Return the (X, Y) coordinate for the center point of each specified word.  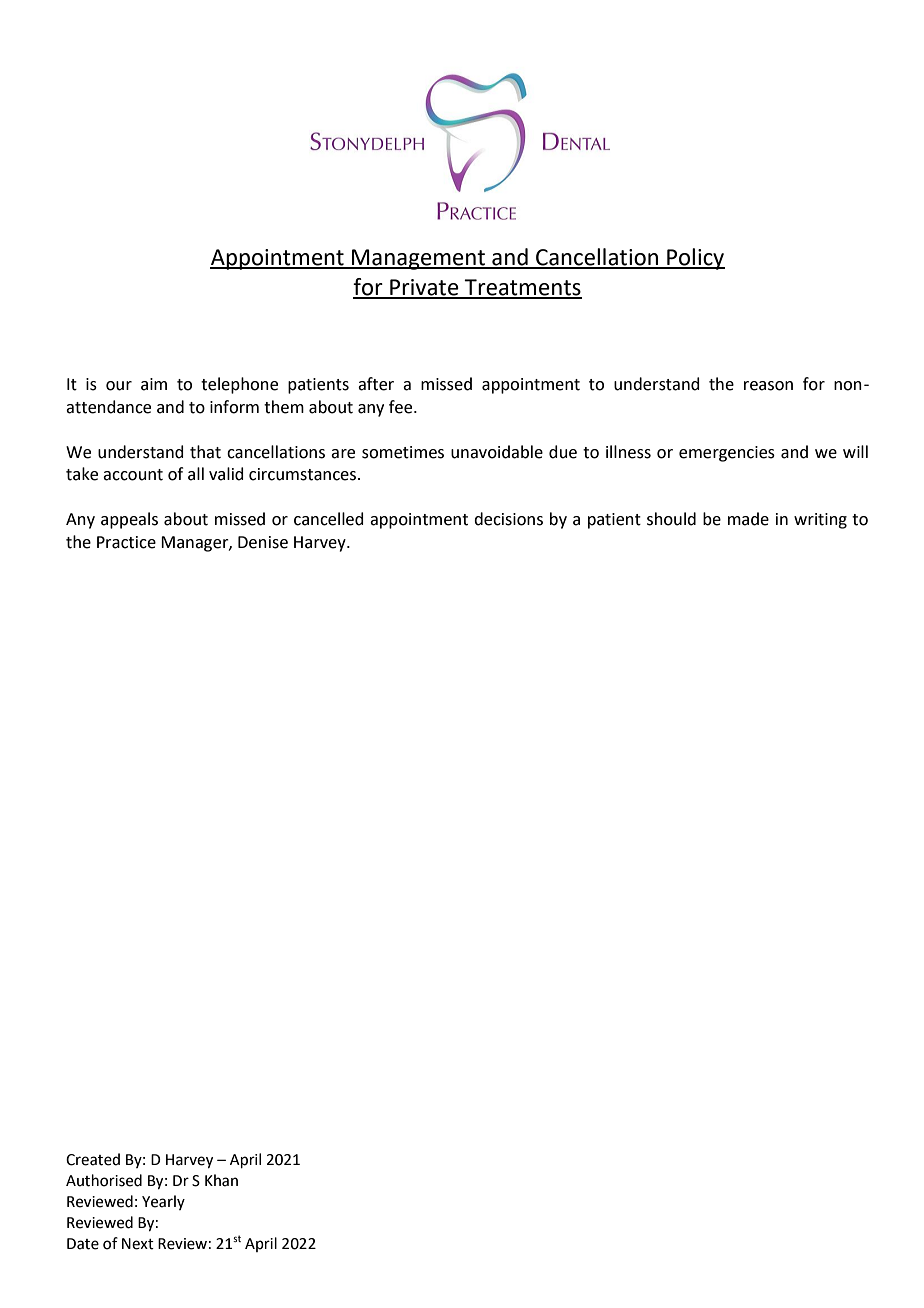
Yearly (163, 1202)
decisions (508, 519)
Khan (221, 1180)
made (748, 519)
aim (154, 384)
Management (419, 259)
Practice (126, 542)
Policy (695, 259)
